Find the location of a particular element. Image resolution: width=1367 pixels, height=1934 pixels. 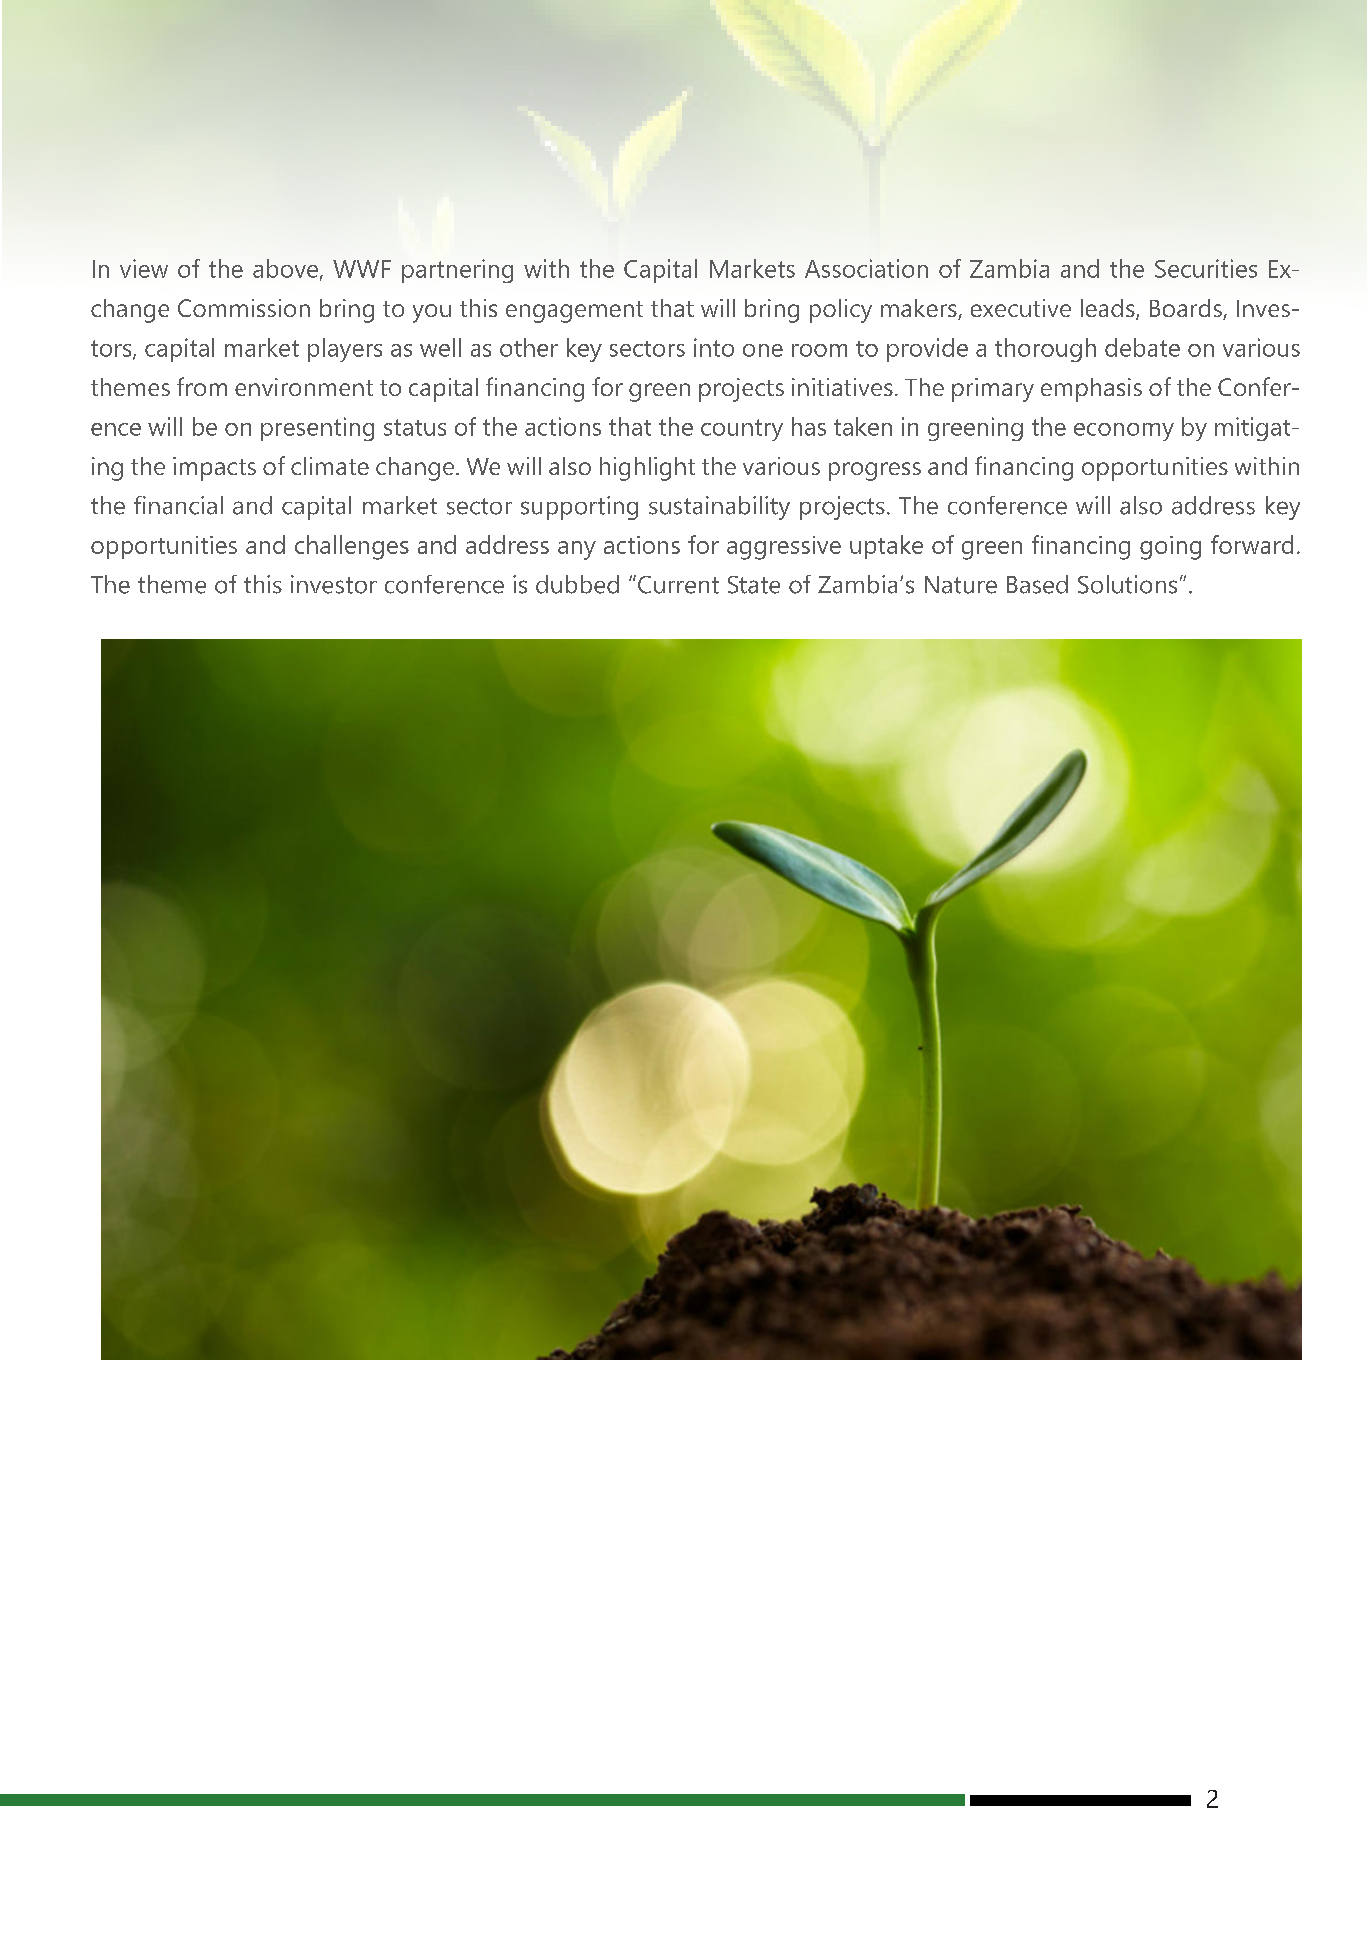

sustainability is located at coordinates (719, 508).
